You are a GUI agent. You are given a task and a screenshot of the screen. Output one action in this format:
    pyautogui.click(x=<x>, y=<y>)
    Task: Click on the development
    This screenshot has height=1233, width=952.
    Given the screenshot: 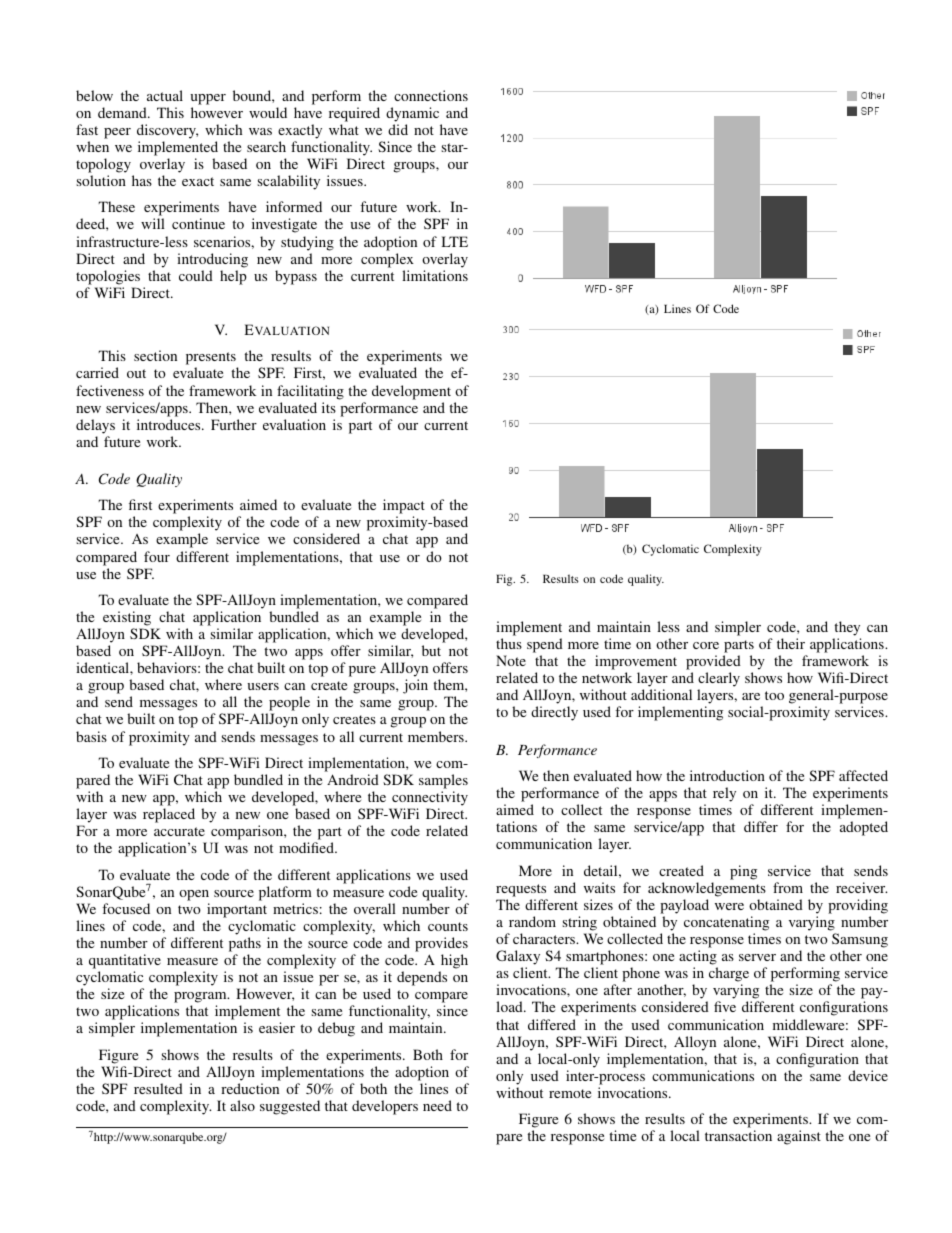 What is the action you would take?
    pyautogui.click(x=411, y=392)
